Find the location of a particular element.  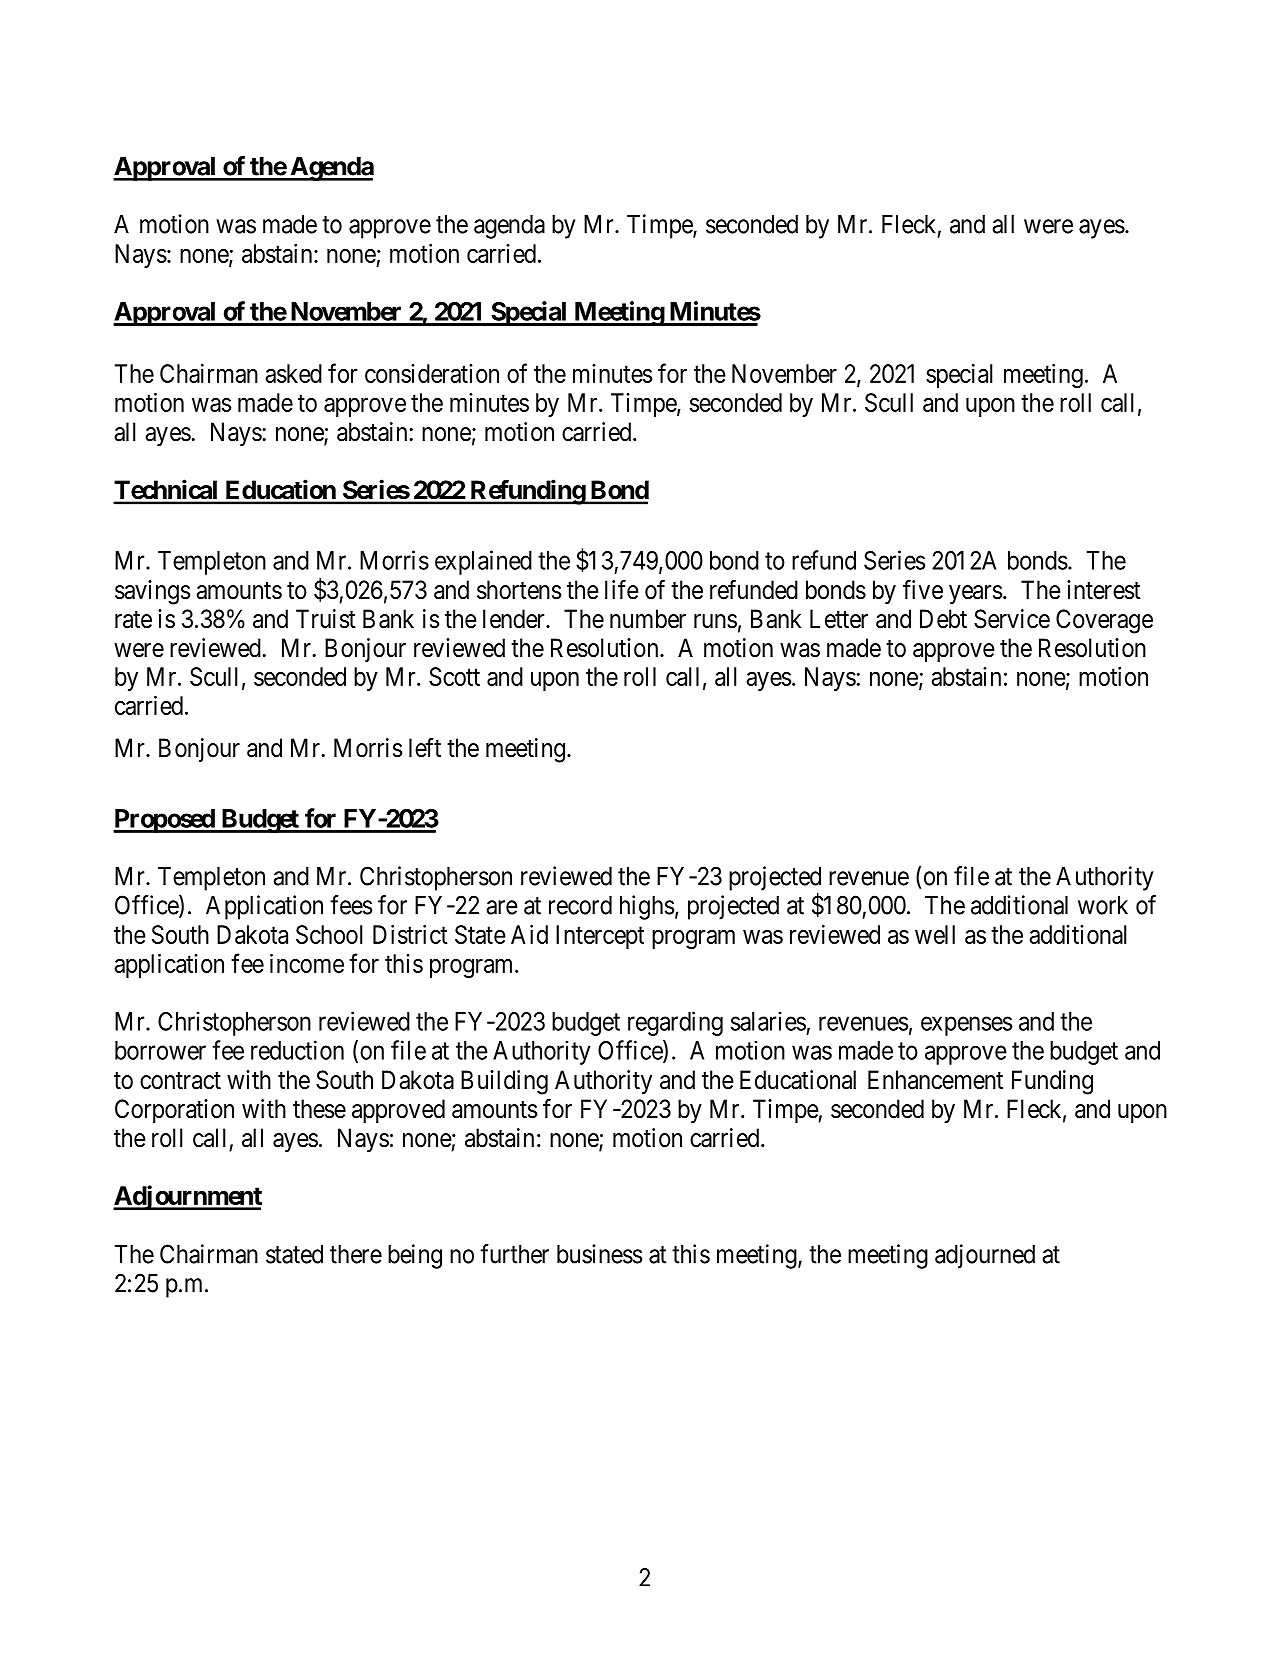

number is located at coordinates (648, 619).
